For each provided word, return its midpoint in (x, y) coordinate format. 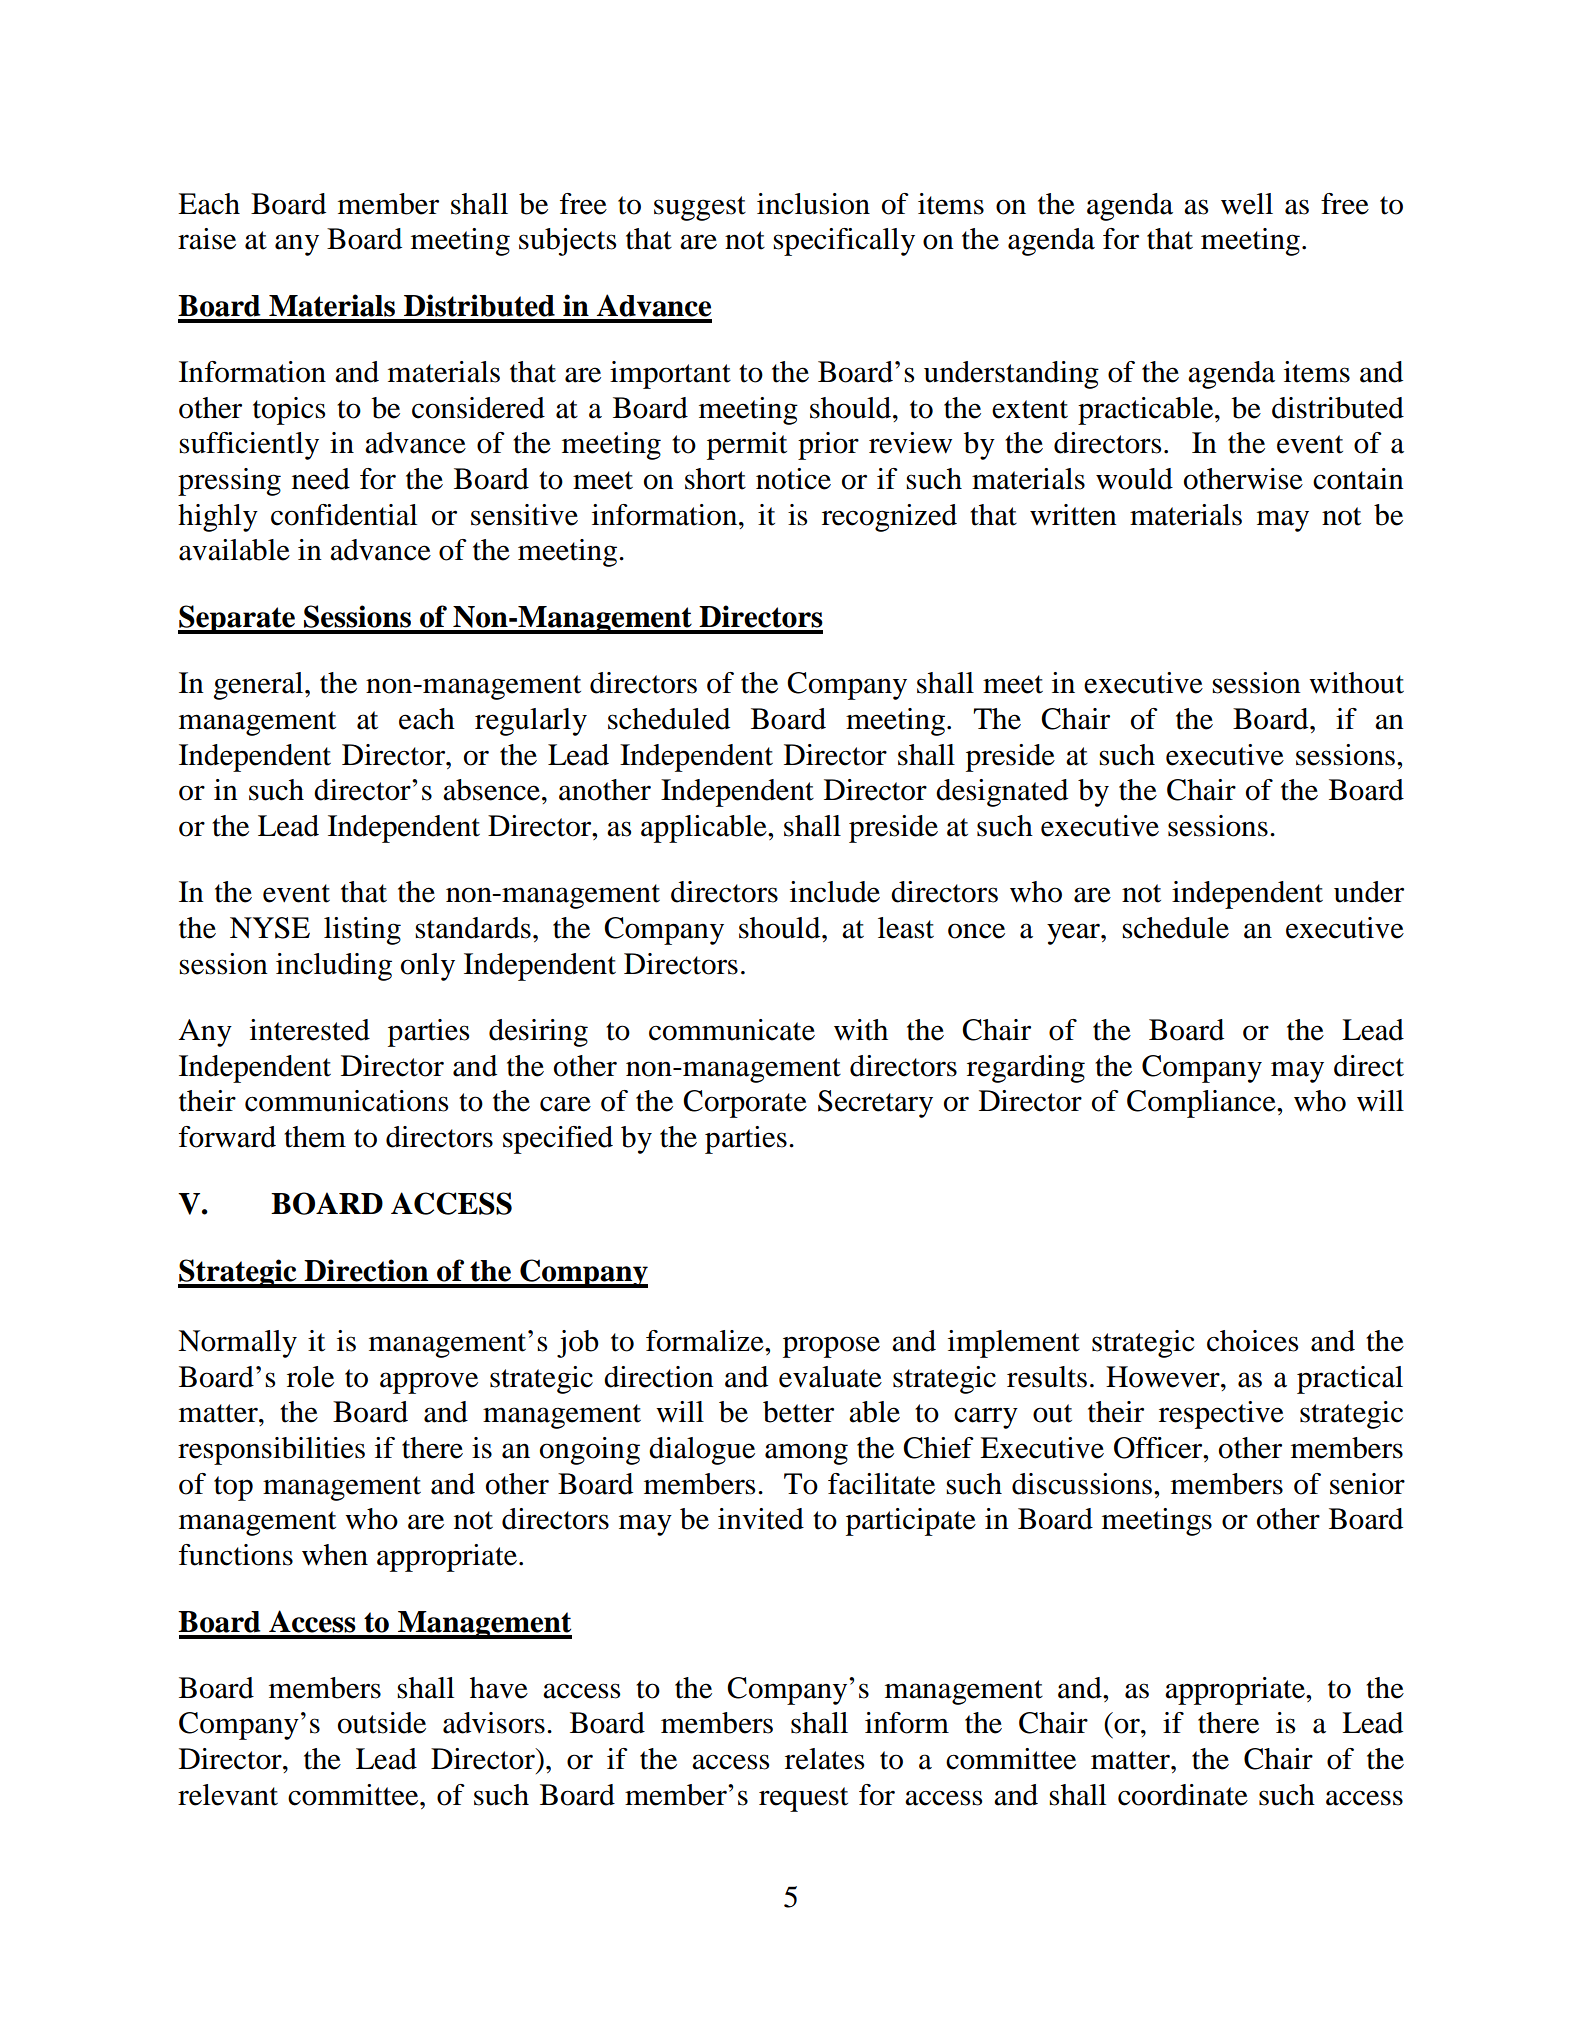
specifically (844, 242)
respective (1221, 1415)
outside (382, 1723)
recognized (889, 518)
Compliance (1202, 1104)
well (1247, 204)
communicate (732, 1030)
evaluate (830, 1377)
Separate (237, 619)
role (310, 1377)
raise (207, 239)
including (334, 967)
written (1073, 515)
